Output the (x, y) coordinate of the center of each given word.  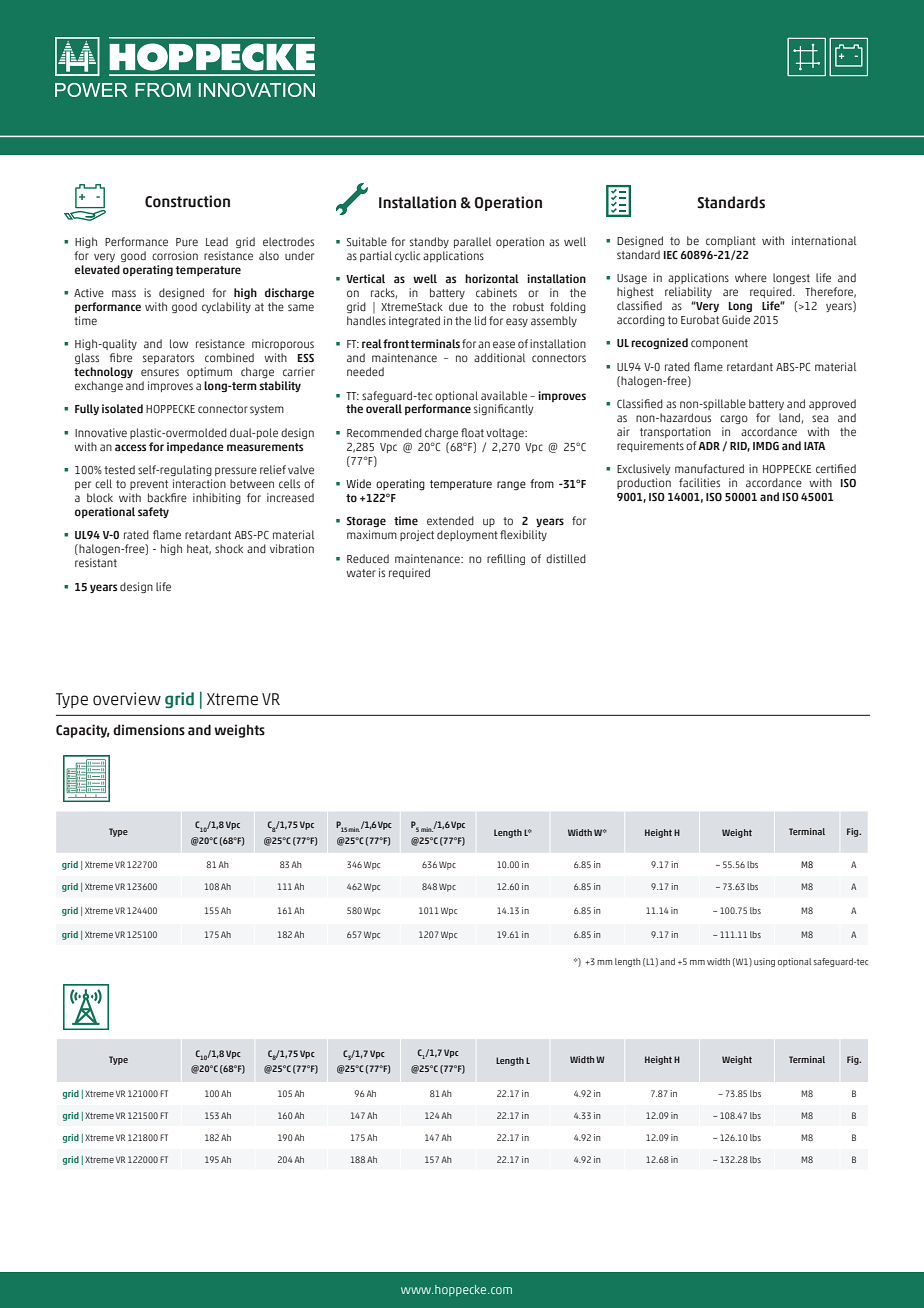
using (764, 962)
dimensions (149, 730)
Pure (187, 242)
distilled (566, 558)
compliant (731, 241)
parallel (472, 242)
